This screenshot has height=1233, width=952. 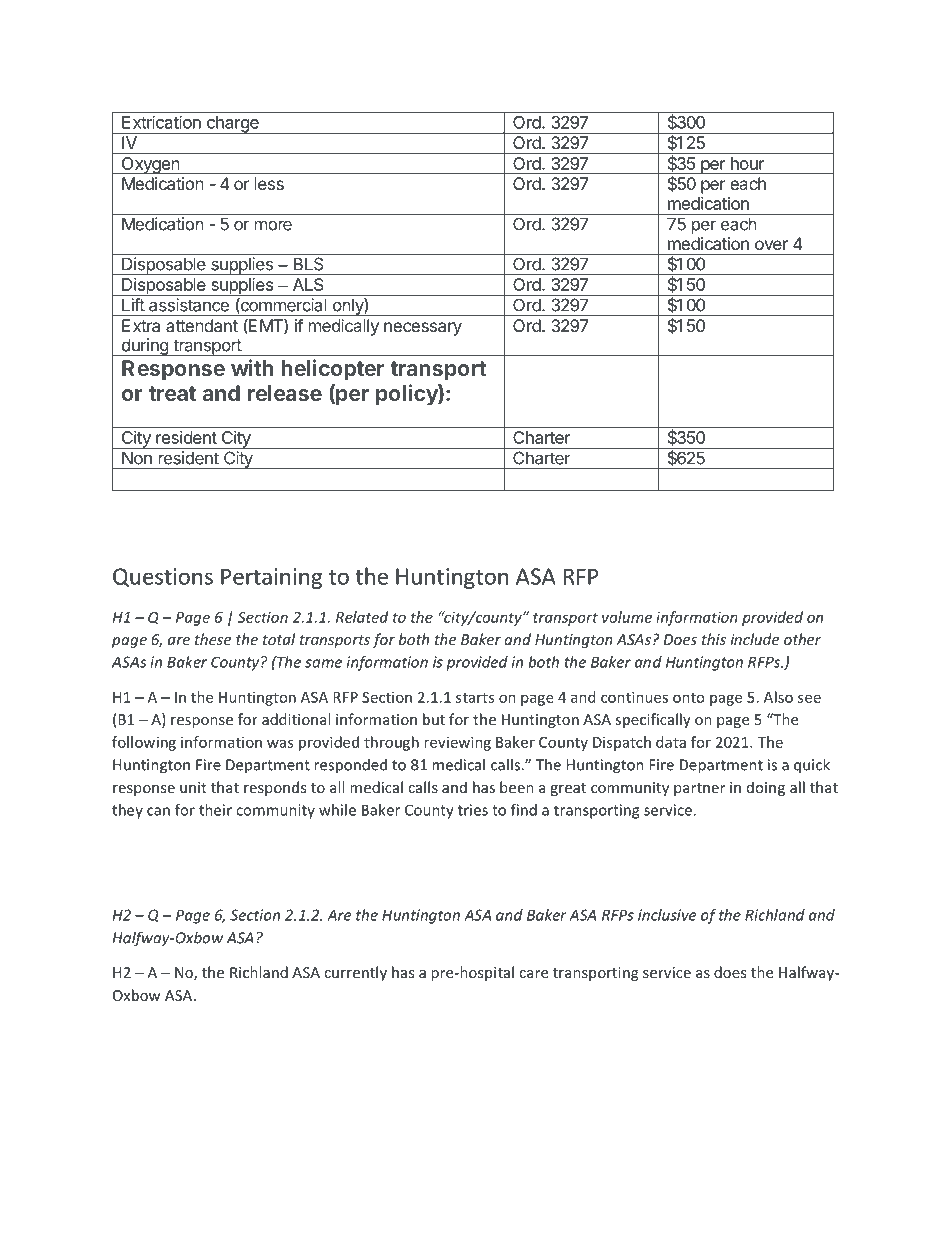 I want to click on following, so click(x=144, y=743).
